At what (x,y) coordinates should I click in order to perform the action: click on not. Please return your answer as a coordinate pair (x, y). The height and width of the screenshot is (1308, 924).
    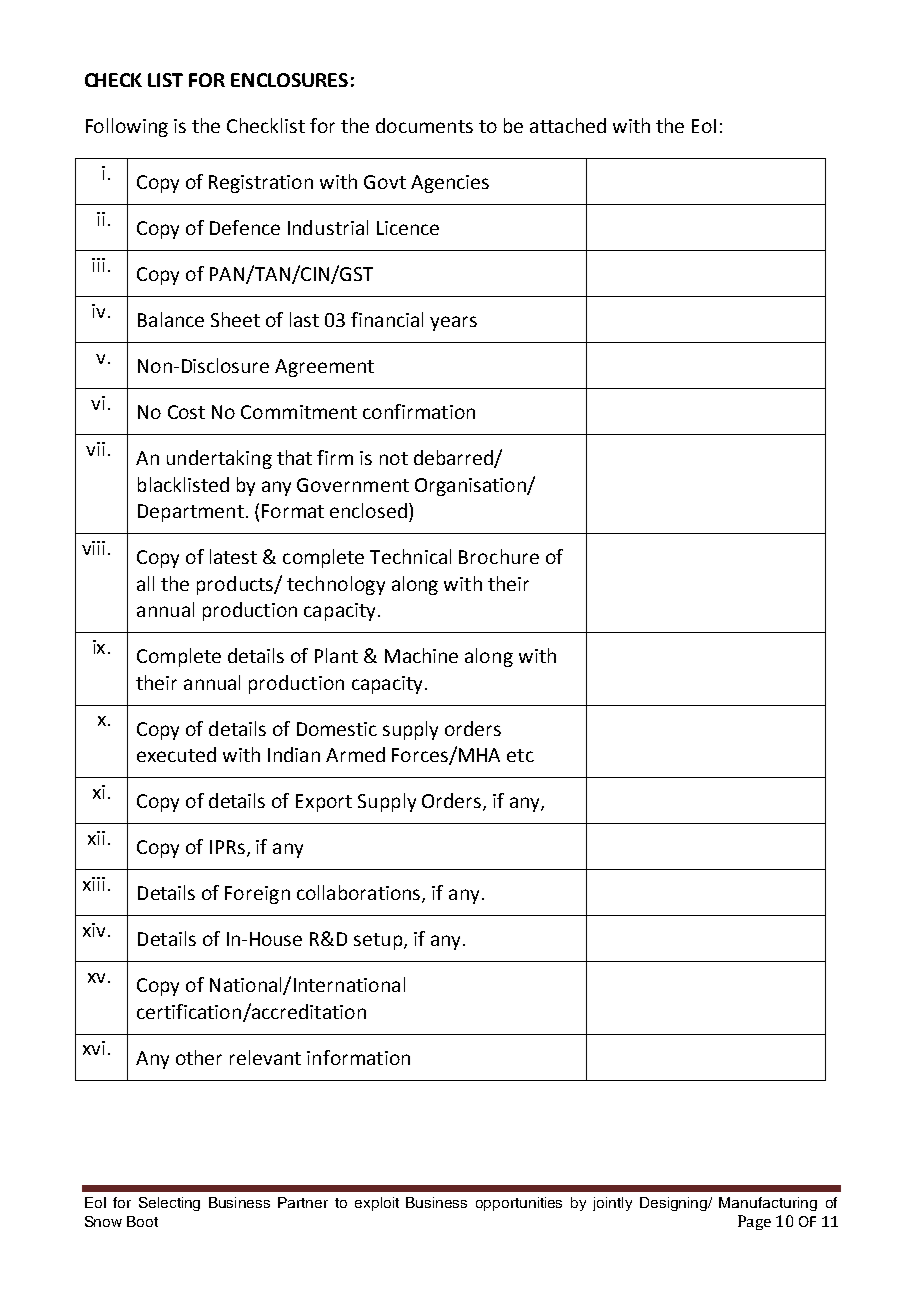
    Looking at the image, I should click on (394, 458).
